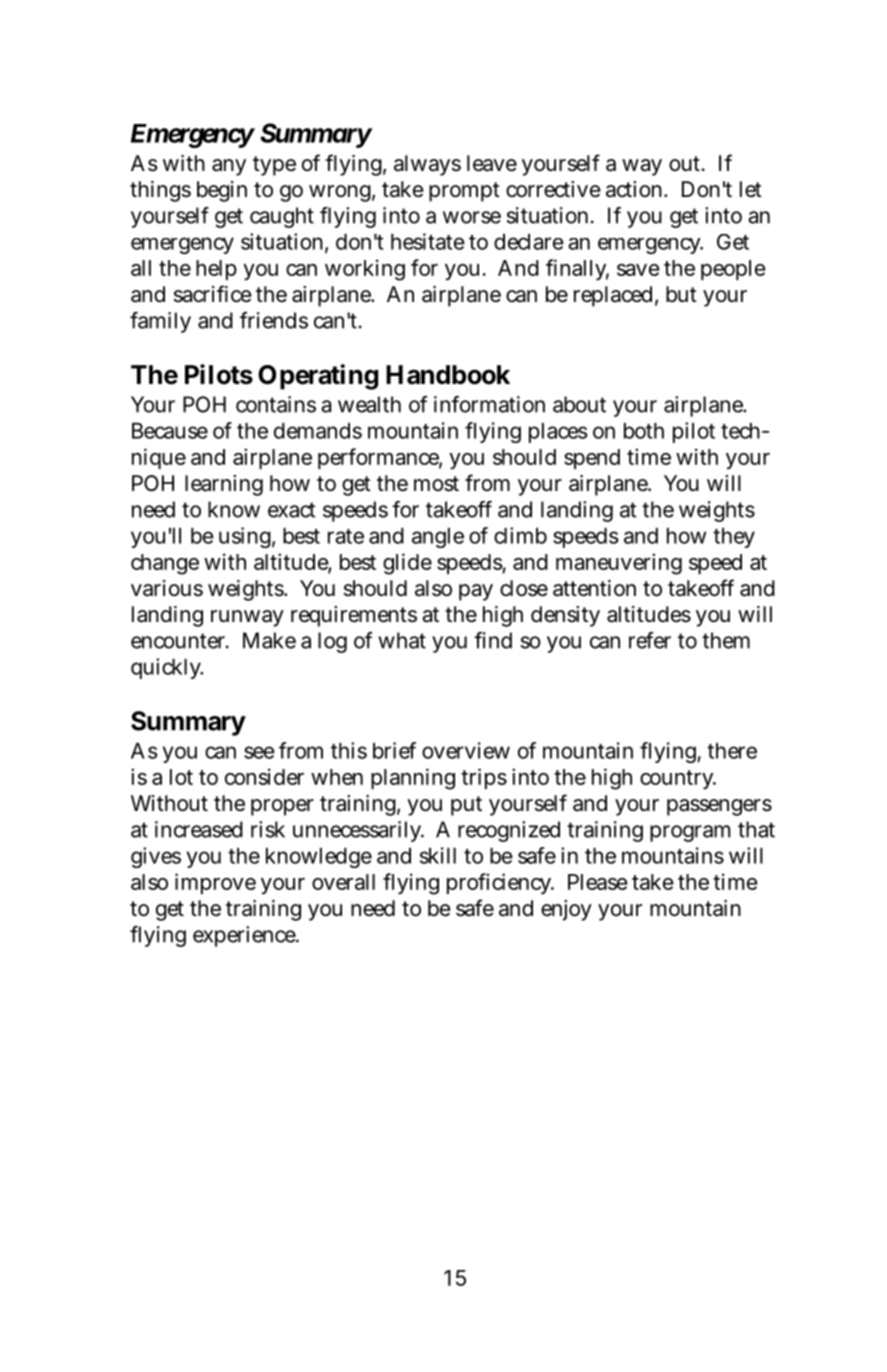 This image has width=887, height=1372. What do you see at coordinates (598, 882) in the image?
I see `Please` at bounding box center [598, 882].
